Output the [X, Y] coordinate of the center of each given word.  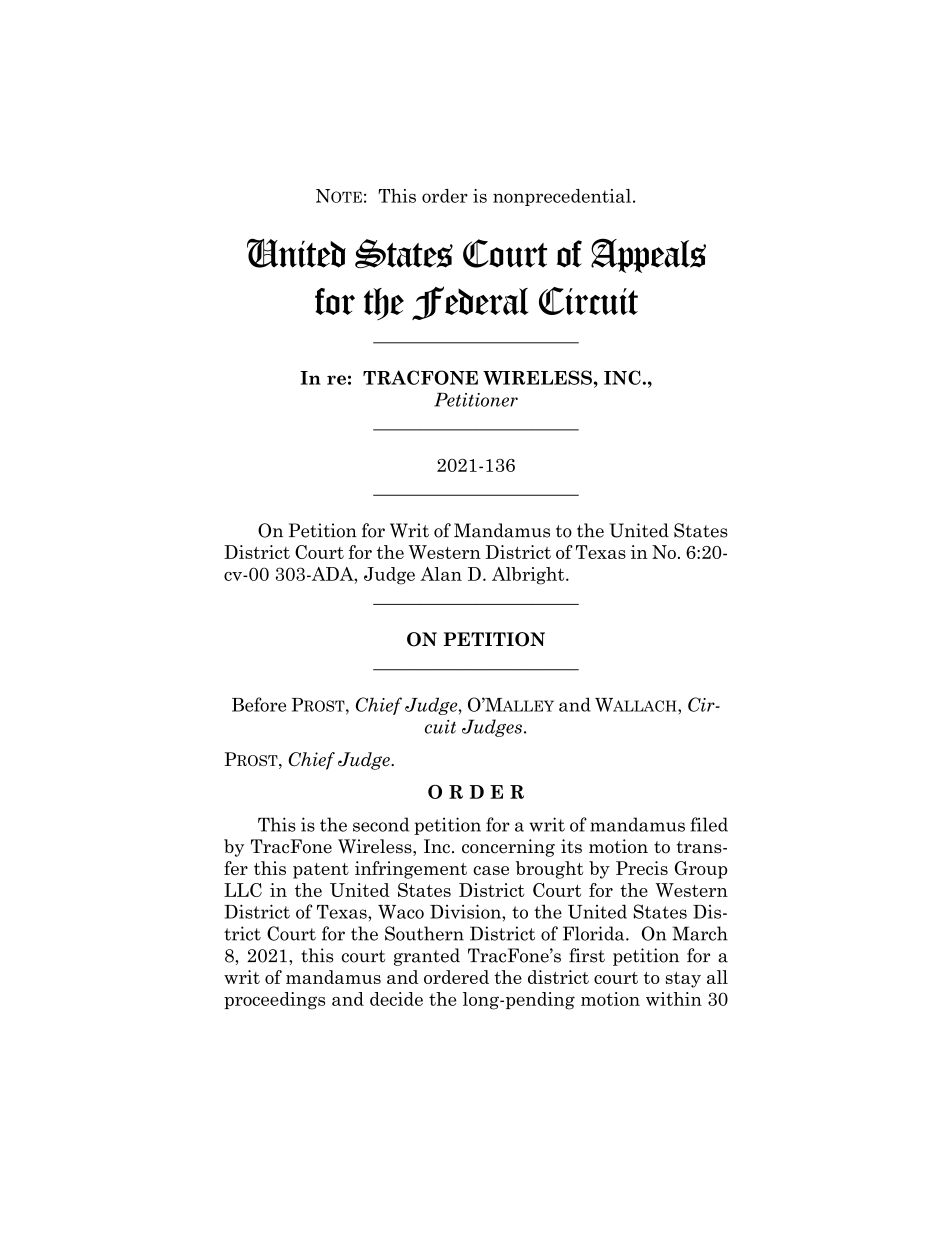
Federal [470, 303]
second [381, 824]
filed [709, 824]
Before [259, 704]
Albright [529, 576]
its [571, 846]
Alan [441, 574]
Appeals [648, 255]
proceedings [274, 1001]
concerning [508, 848]
